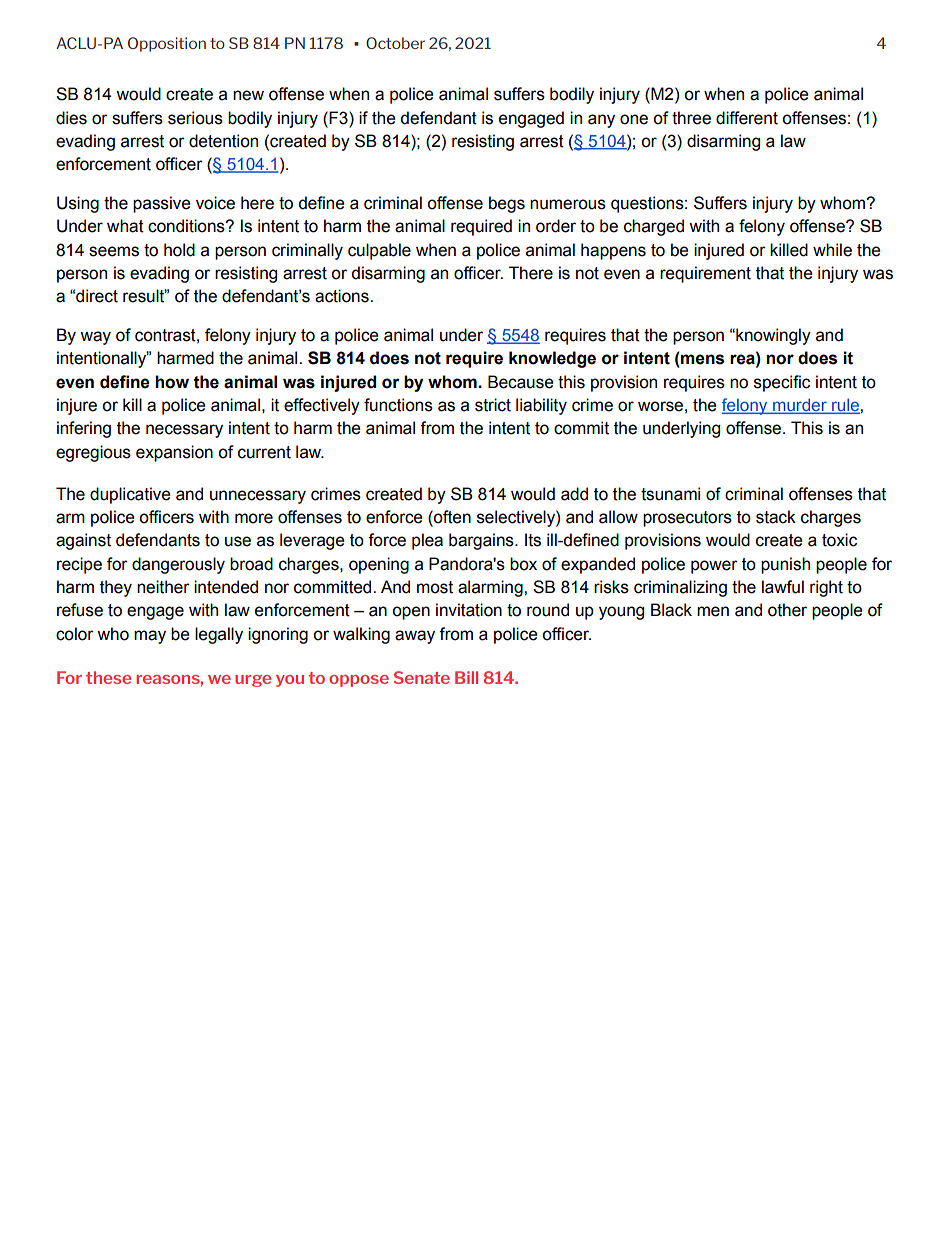 This screenshot has height=1233, width=952. Describe the element at coordinates (747, 118) in the screenshot. I see `different` at that location.
